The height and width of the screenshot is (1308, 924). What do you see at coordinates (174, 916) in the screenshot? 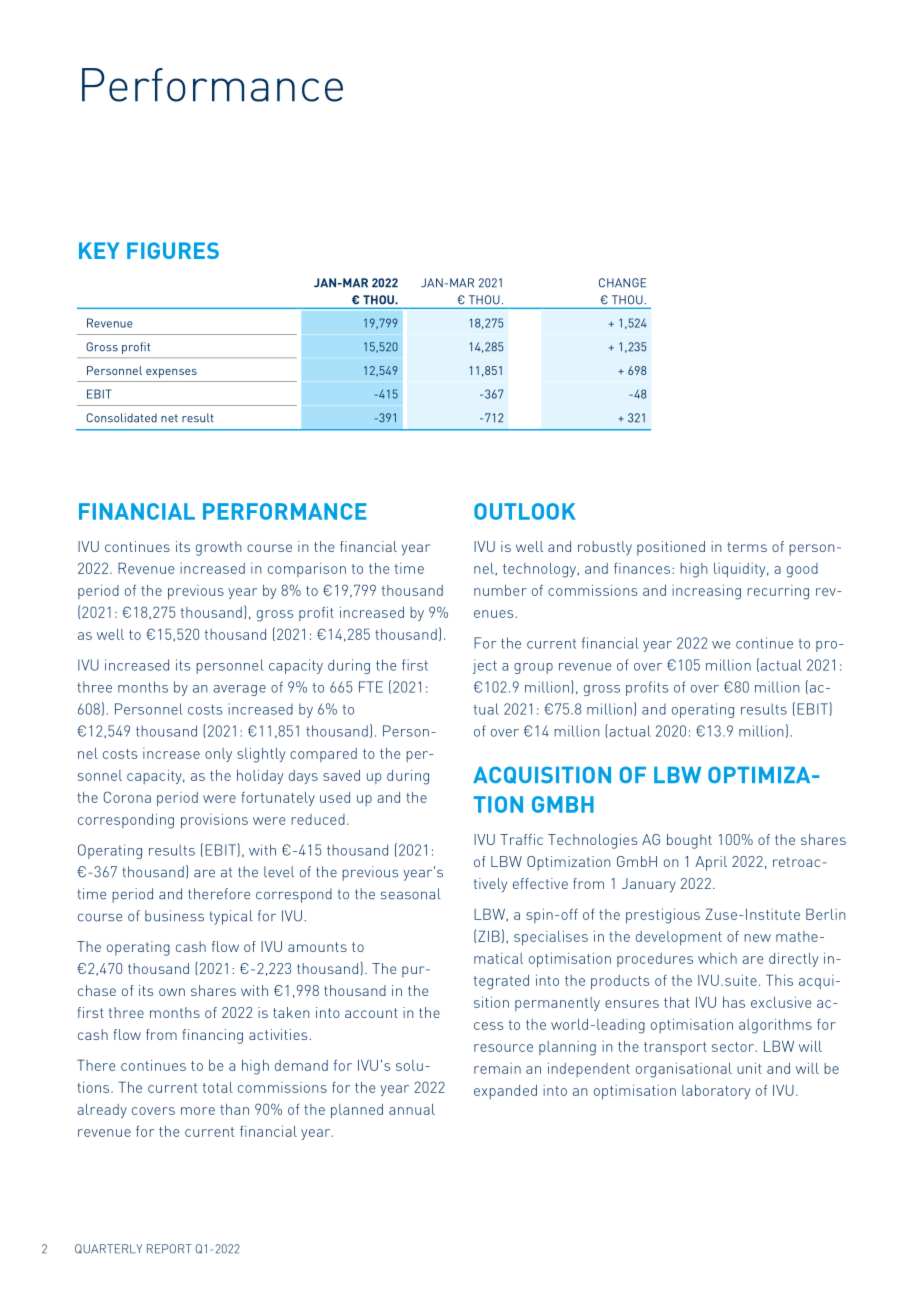
I see `business` at bounding box center [174, 916].
